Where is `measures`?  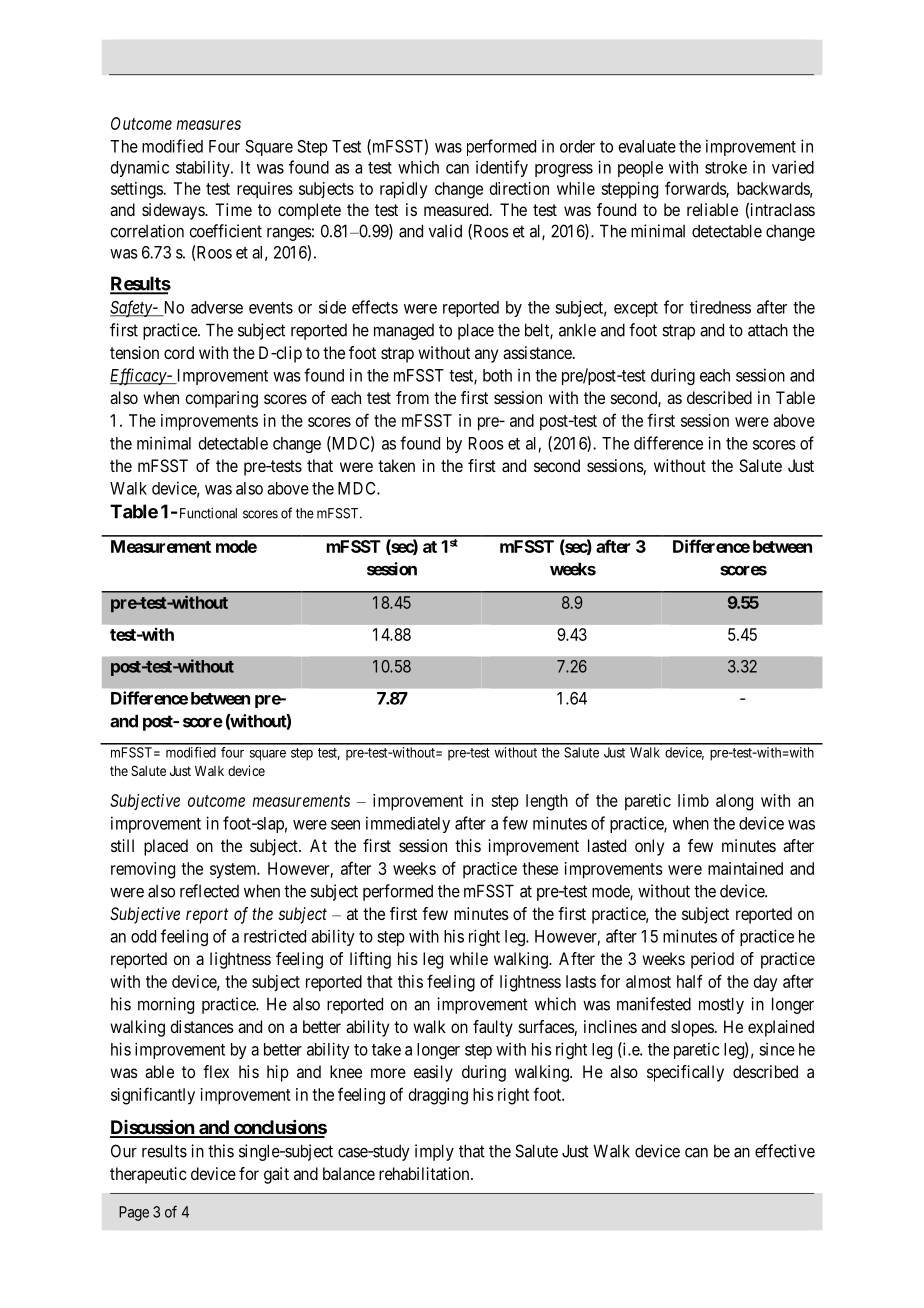 measures is located at coordinates (209, 125).
